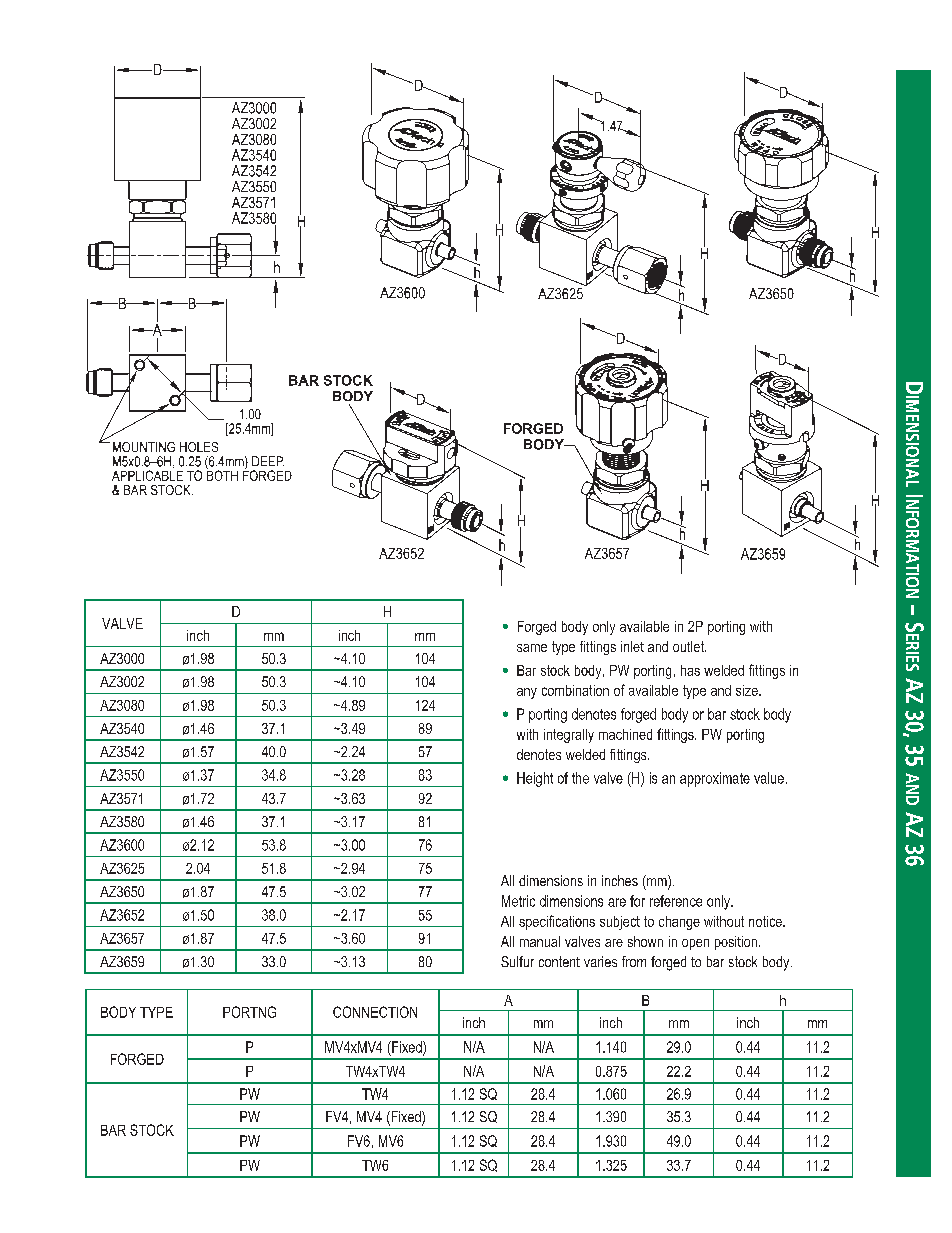 This document has width=952, height=1233. Describe the element at coordinates (535, 779) in the document. I see `Height` at that location.
